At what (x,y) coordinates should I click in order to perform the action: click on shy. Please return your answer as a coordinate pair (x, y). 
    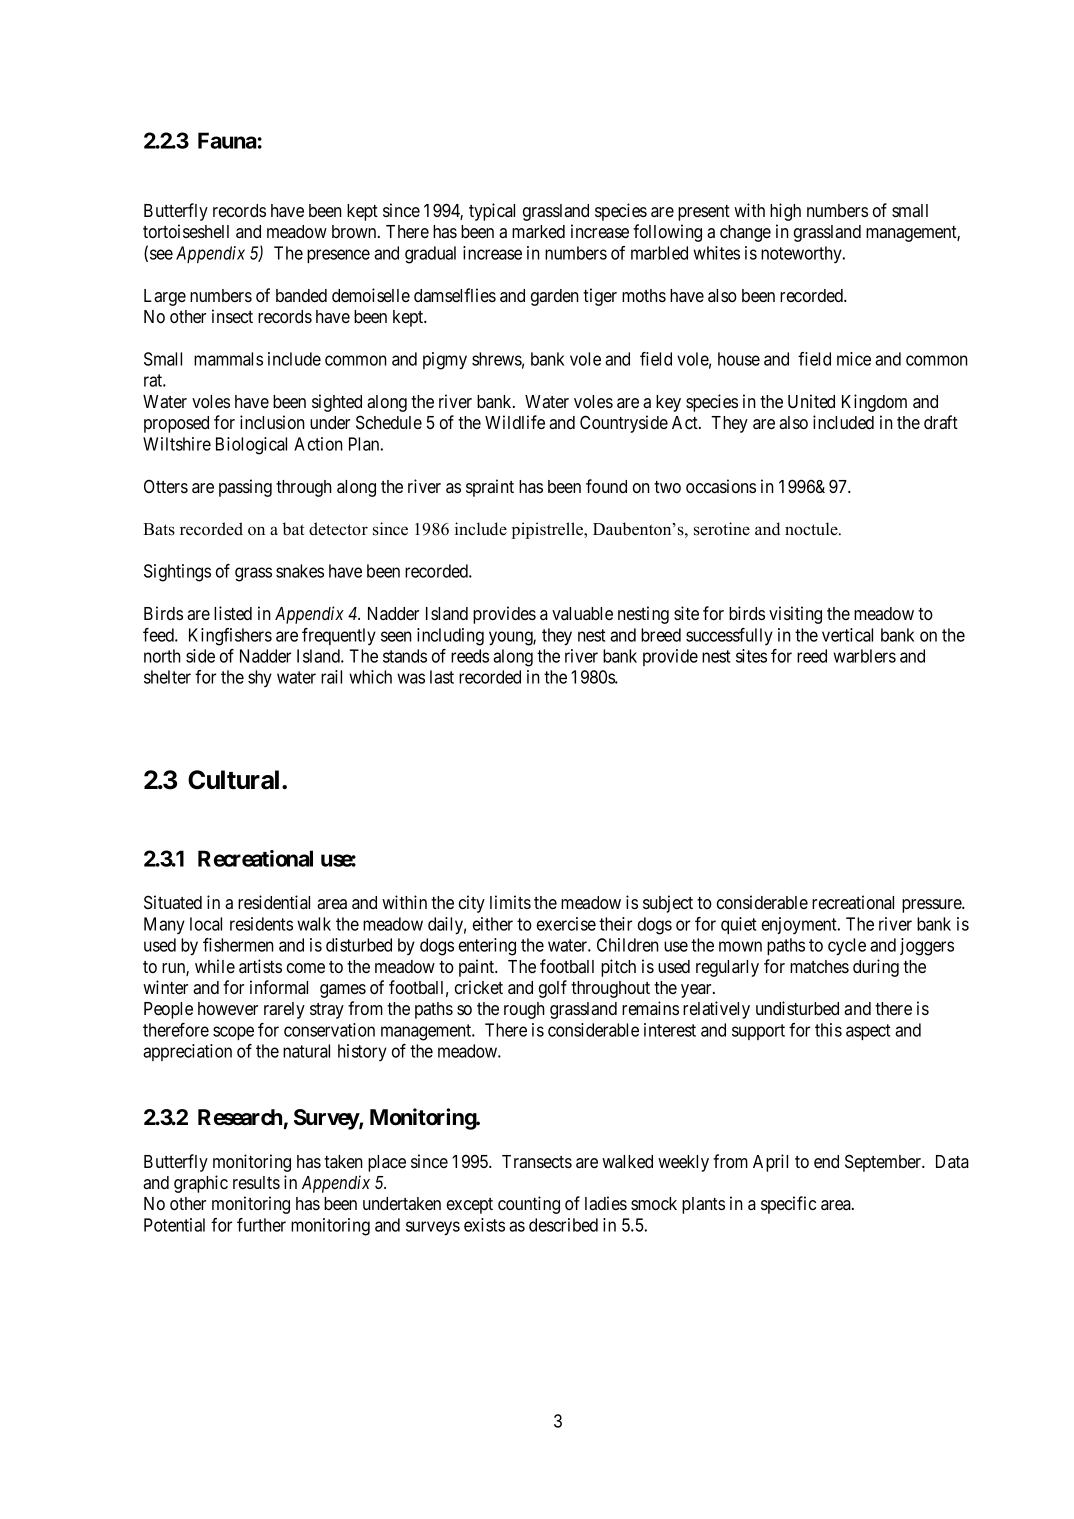
    Looking at the image, I should click on (260, 678).
